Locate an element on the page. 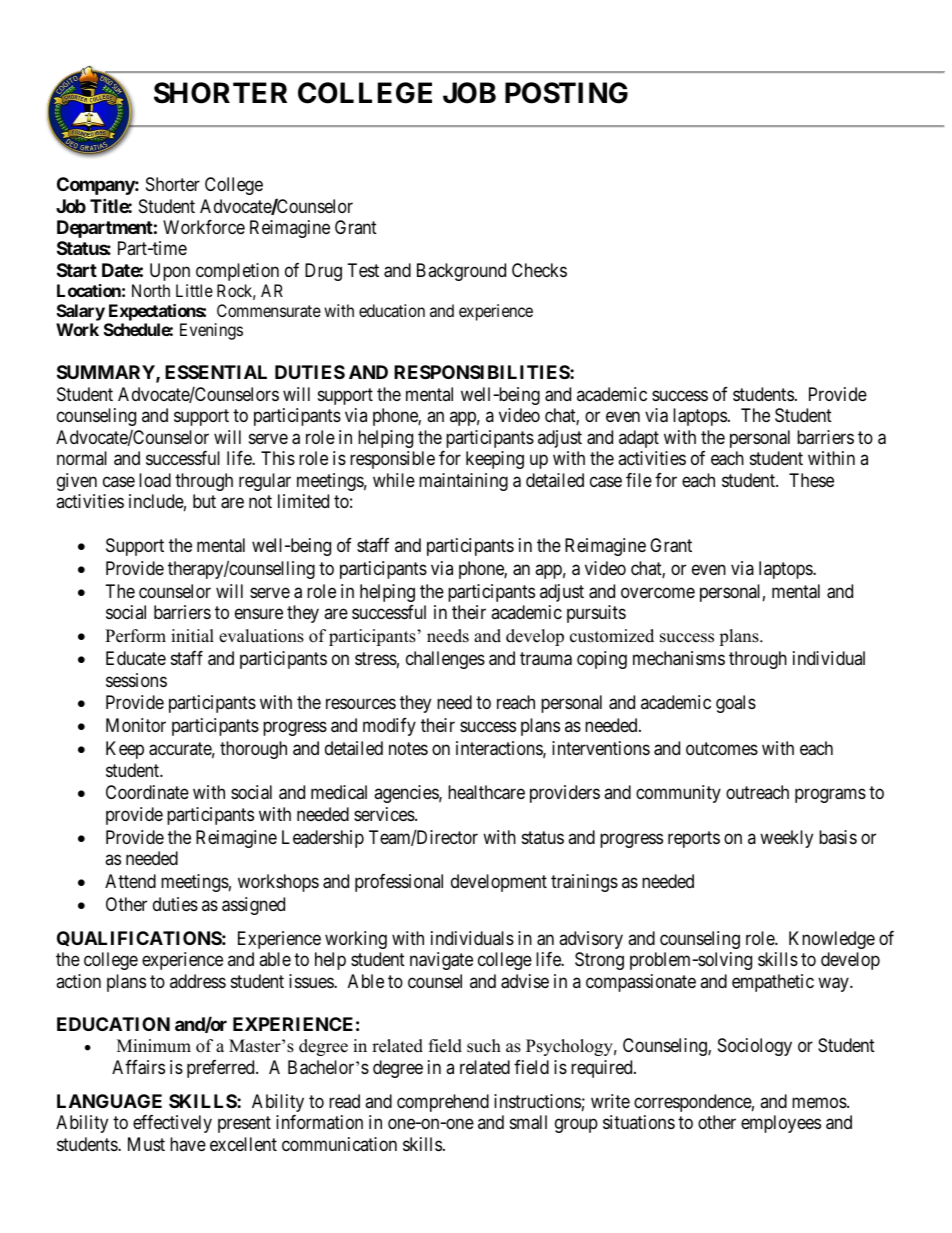 The image size is (952, 1233). outcomes is located at coordinates (722, 748).
